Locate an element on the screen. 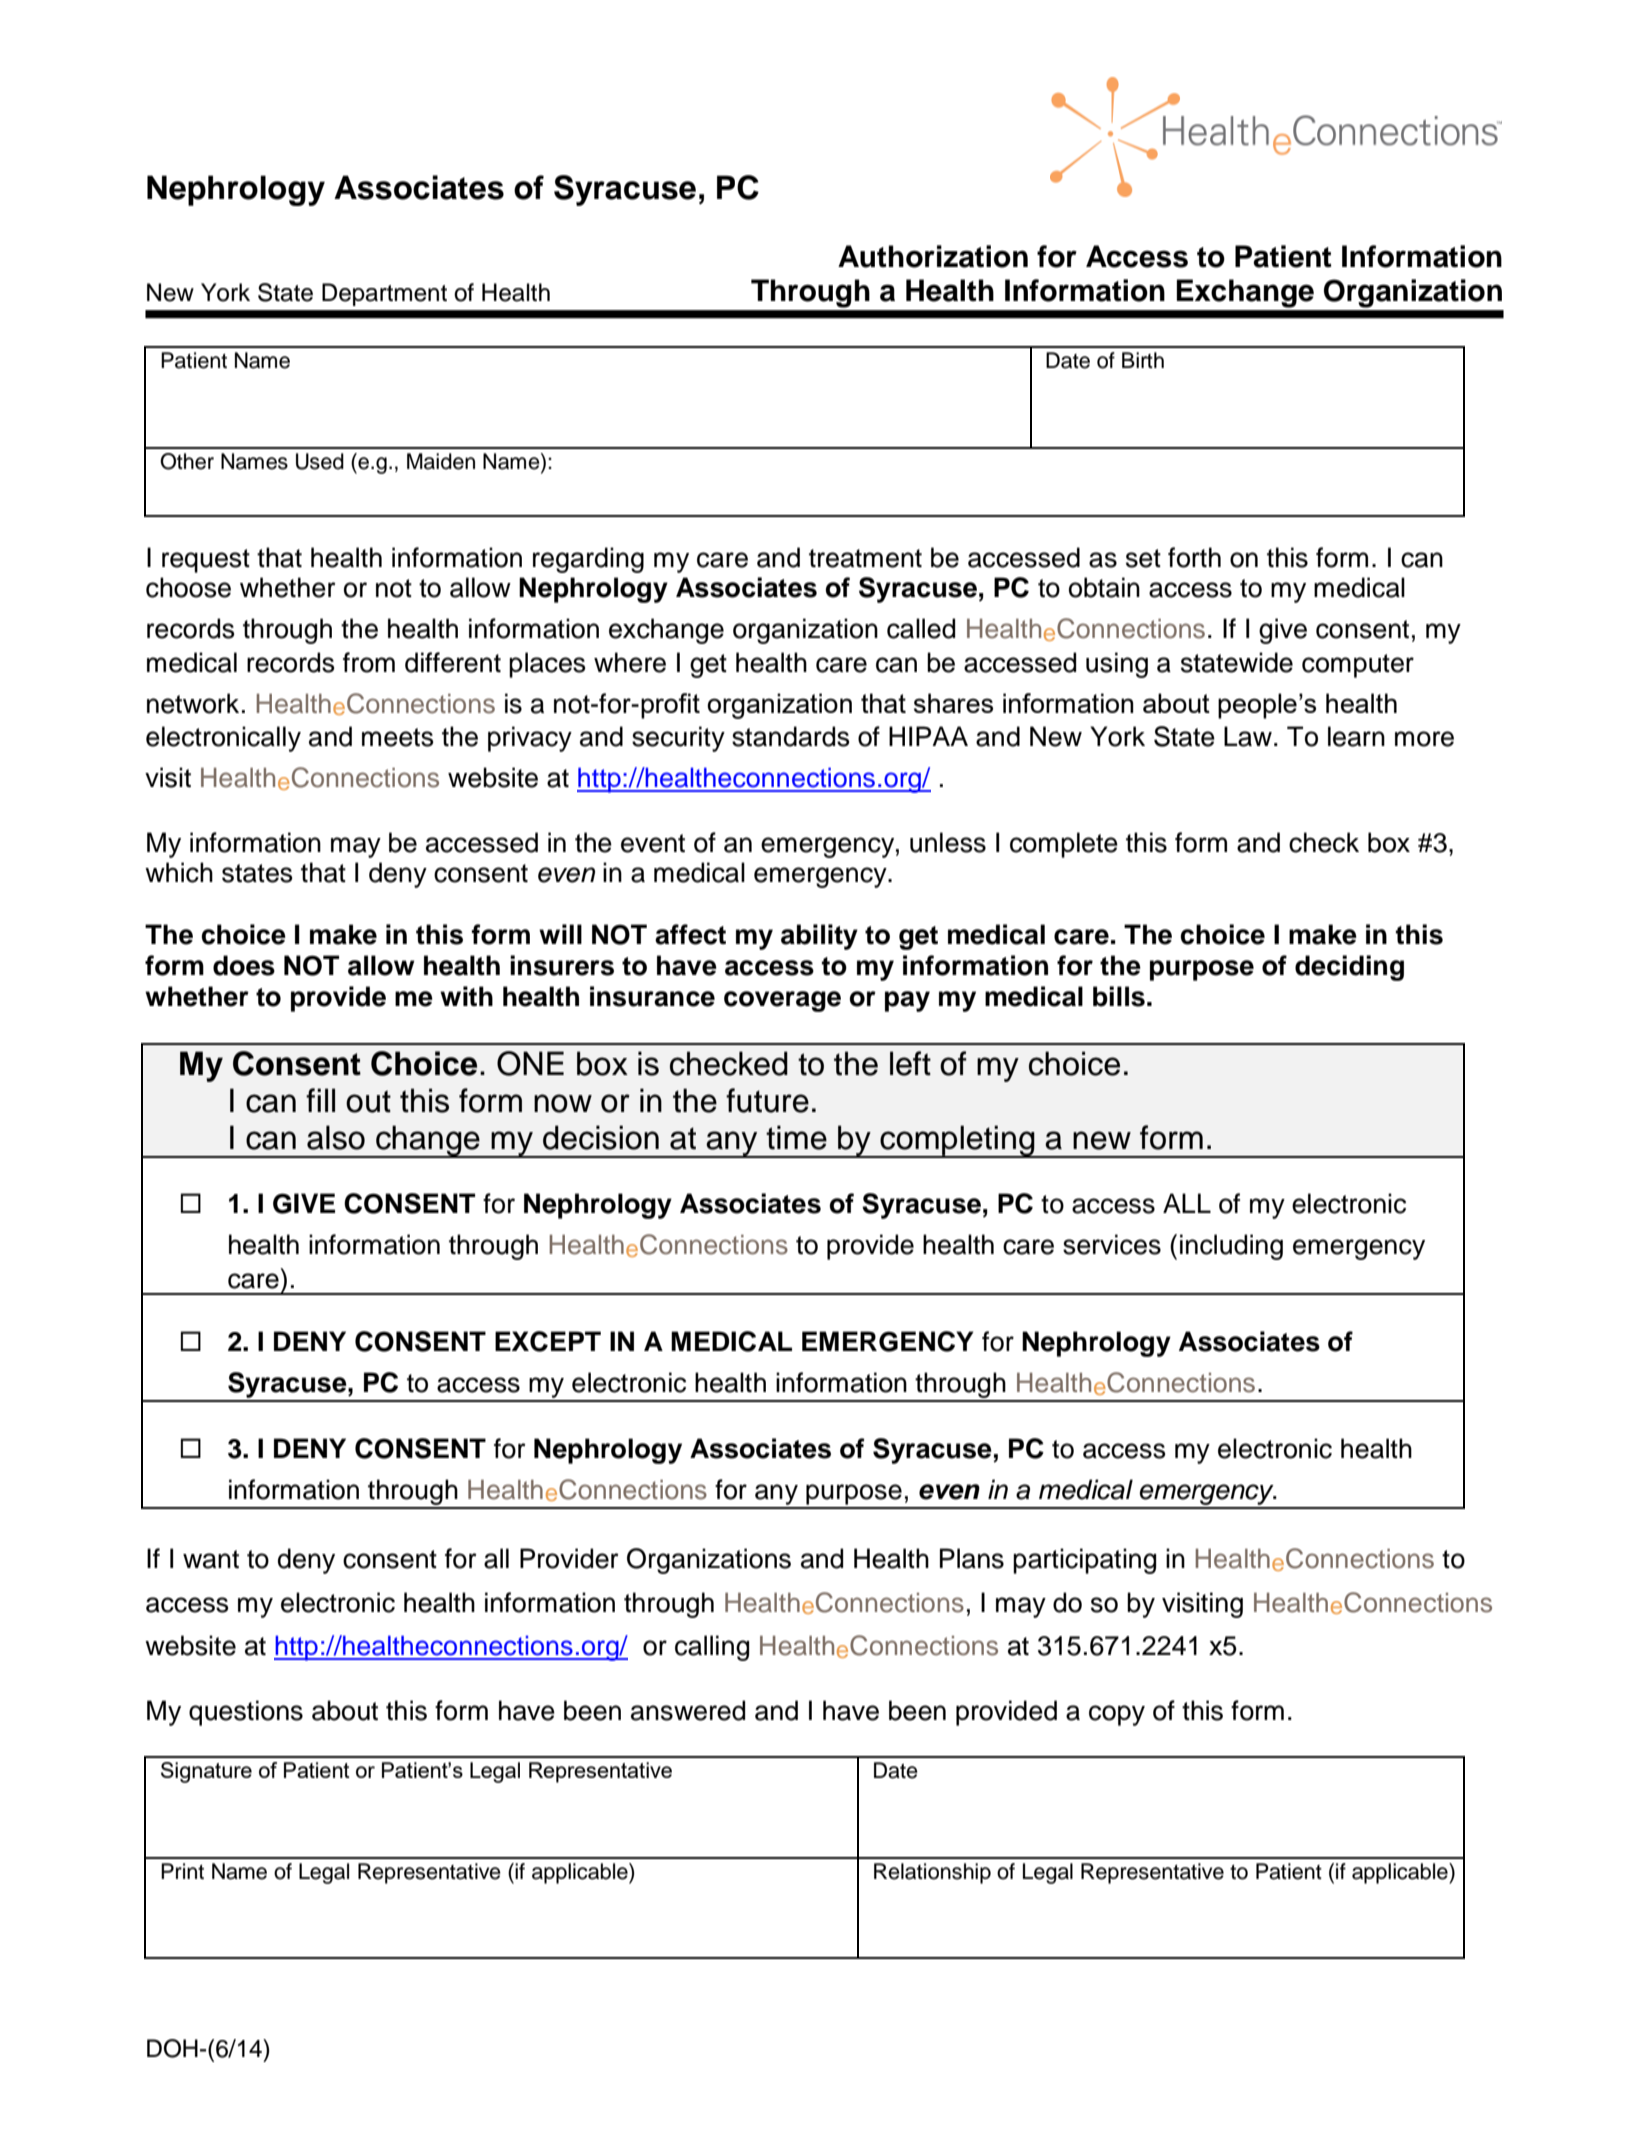 The height and width of the screenshot is (2134, 1649). Department is located at coordinates (384, 294).
